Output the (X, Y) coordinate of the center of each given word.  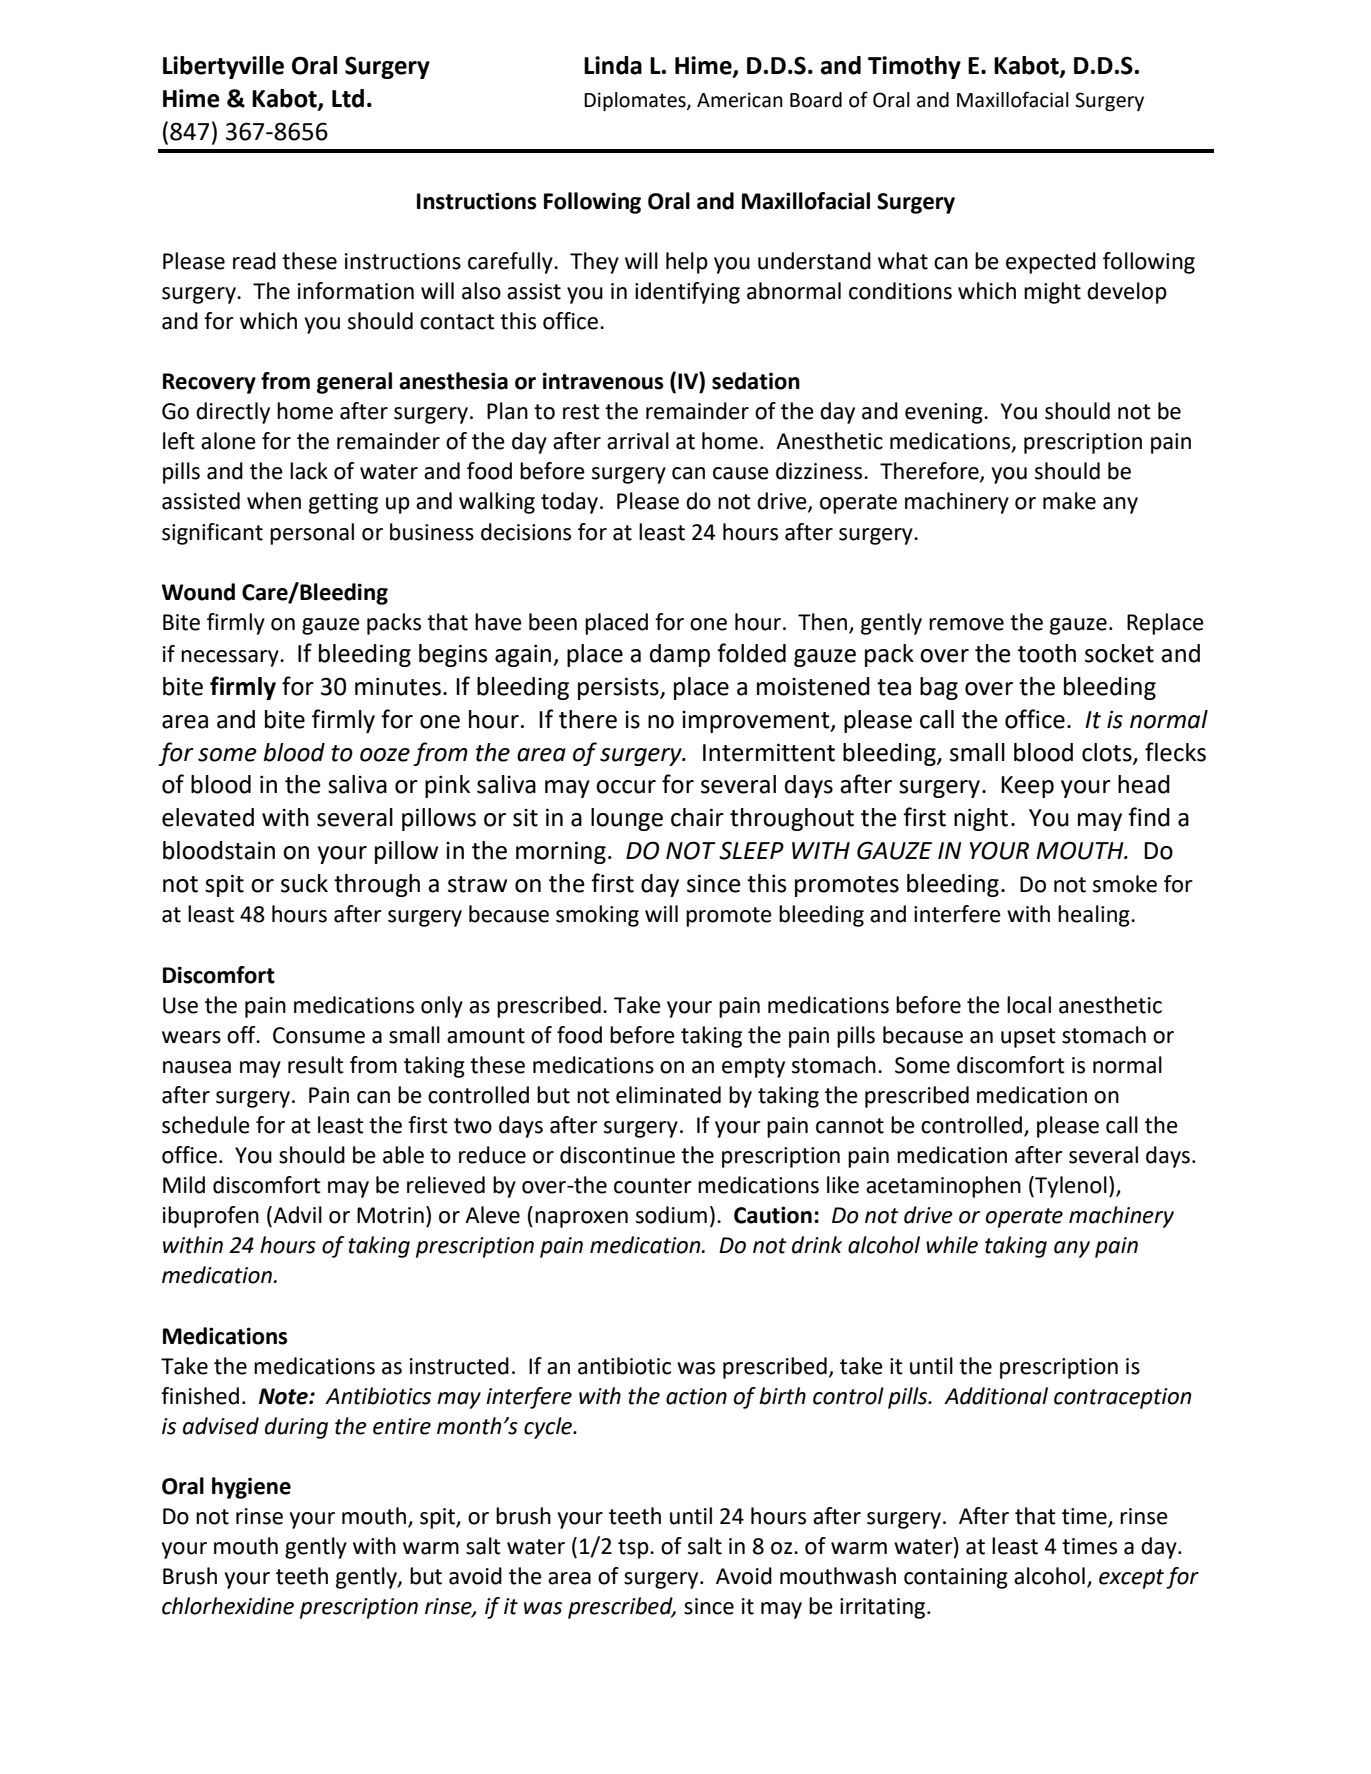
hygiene (251, 1488)
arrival (638, 441)
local (1029, 1005)
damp (680, 655)
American (740, 100)
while (952, 1245)
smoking (597, 916)
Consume (319, 1035)
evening (945, 413)
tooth (1047, 653)
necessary (231, 658)
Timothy (914, 67)
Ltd (348, 98)
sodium (671, 1215)
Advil (296, 1216)
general (354, 383)
